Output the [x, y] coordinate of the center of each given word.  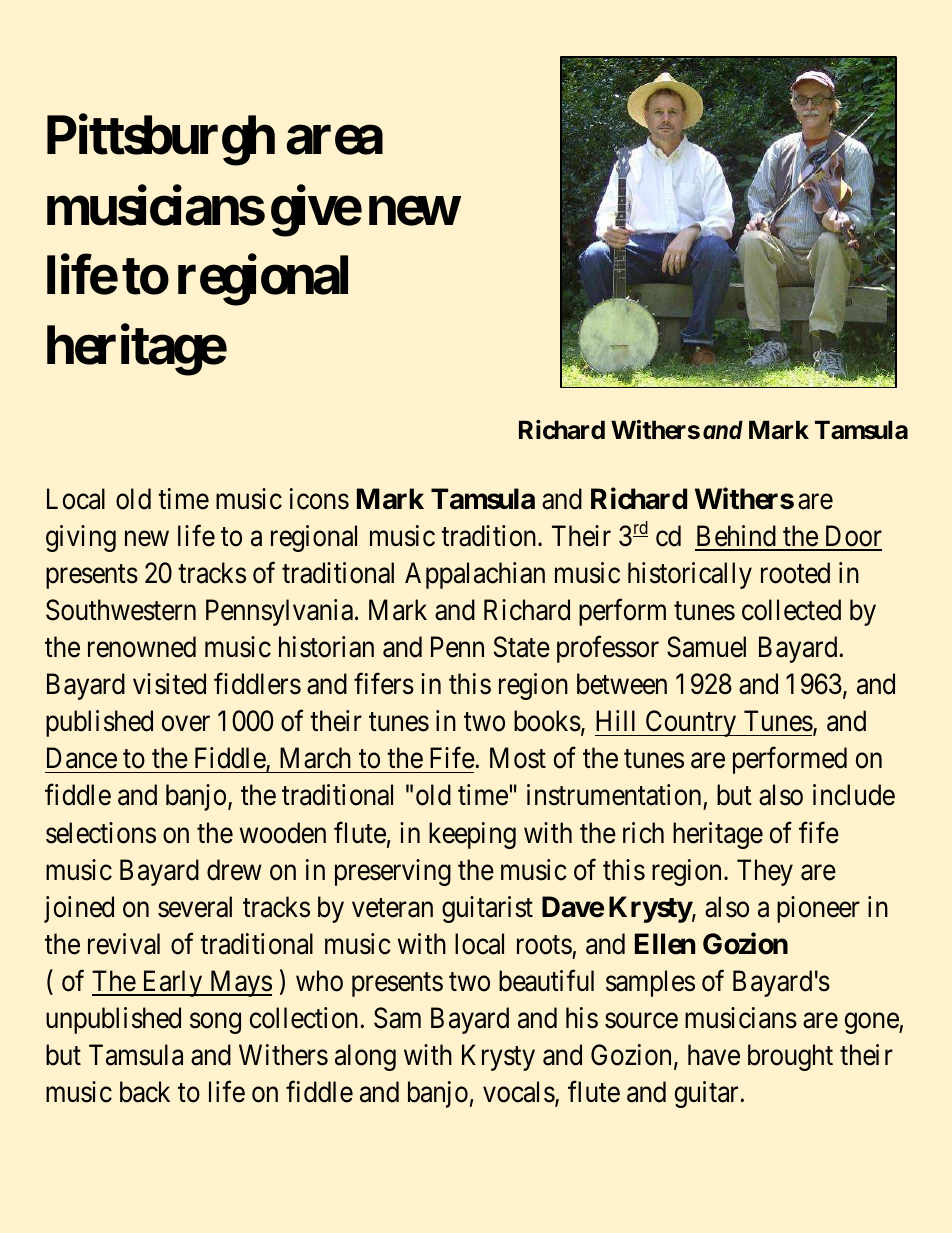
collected [791, 610]
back [145, 1092]
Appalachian [475, 575]
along [365, 1057]
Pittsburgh [161, 141]
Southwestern [121, 610]
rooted [795, 573]
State [522, 647]
